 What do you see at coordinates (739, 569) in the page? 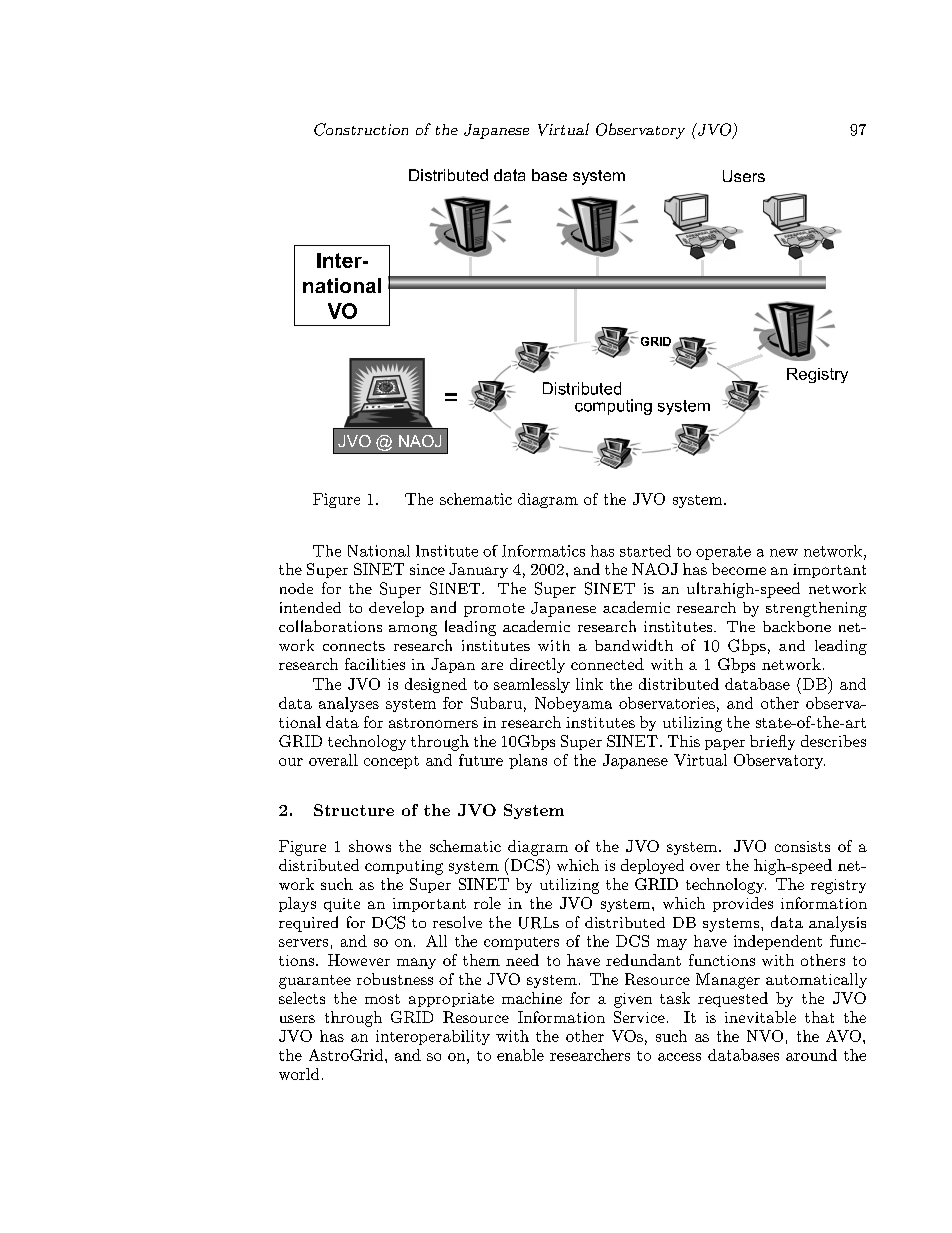
I see `become` at bounding box center [739, 569].
